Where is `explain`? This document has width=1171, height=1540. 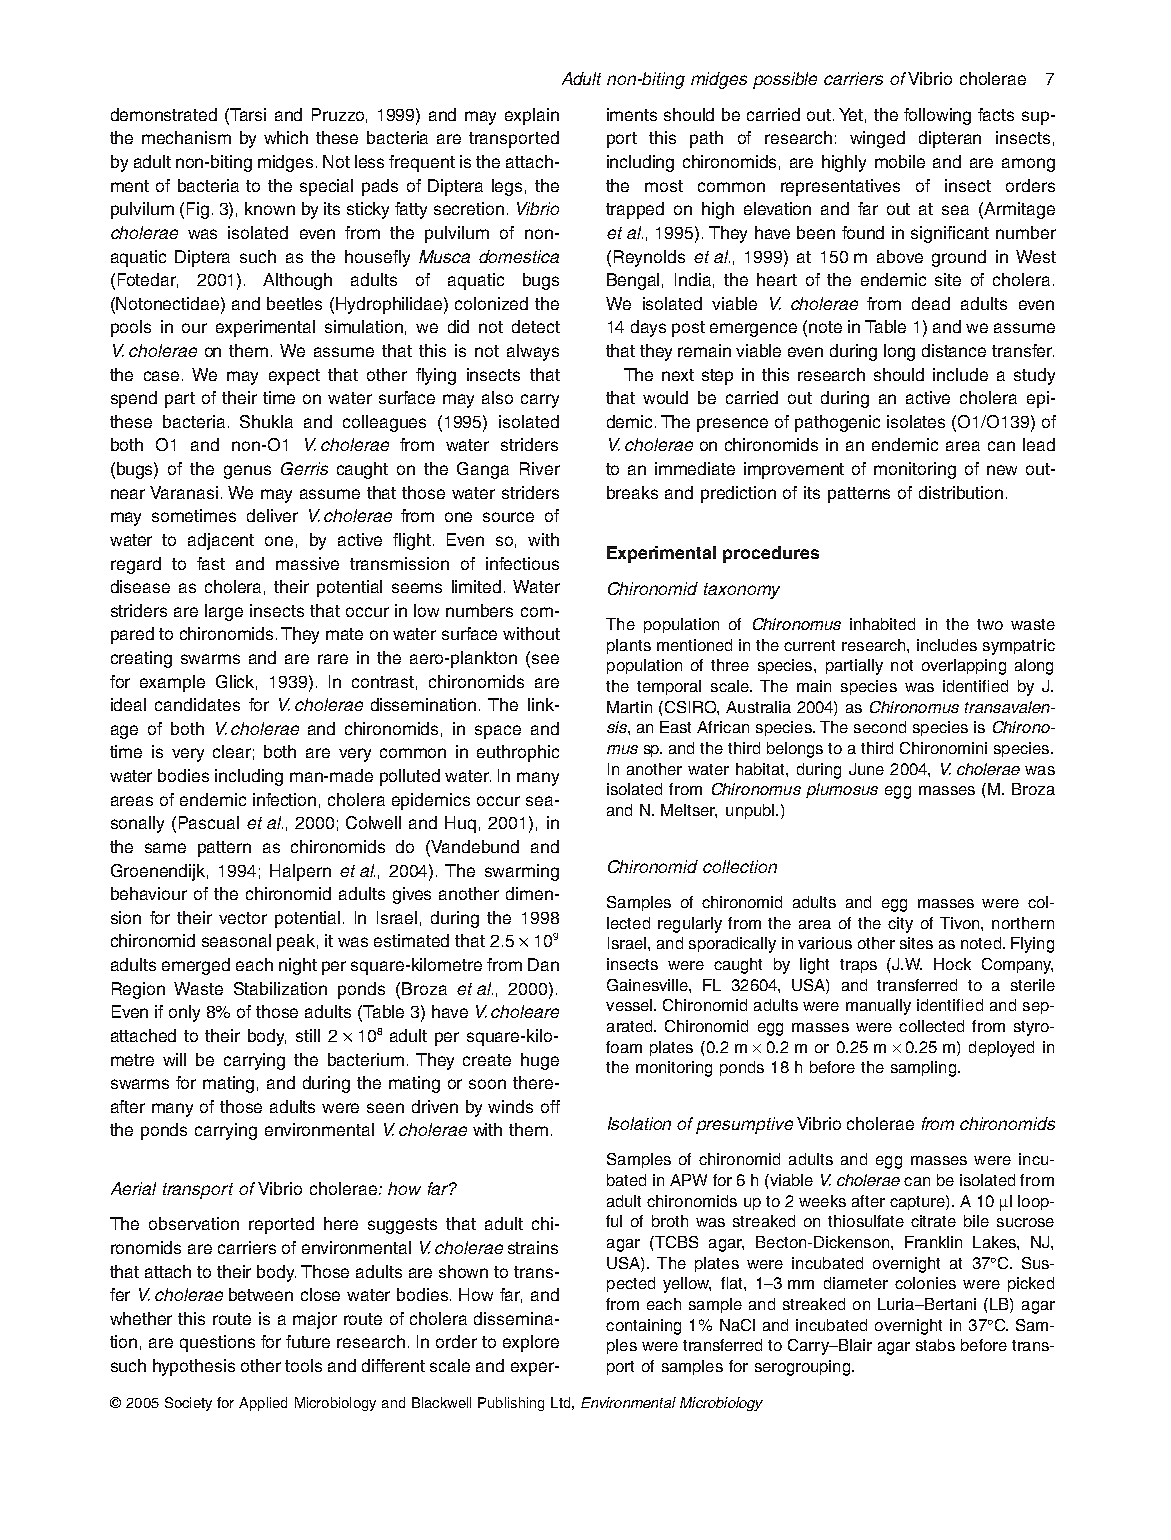
explain is located at coordinates (532, 116).
